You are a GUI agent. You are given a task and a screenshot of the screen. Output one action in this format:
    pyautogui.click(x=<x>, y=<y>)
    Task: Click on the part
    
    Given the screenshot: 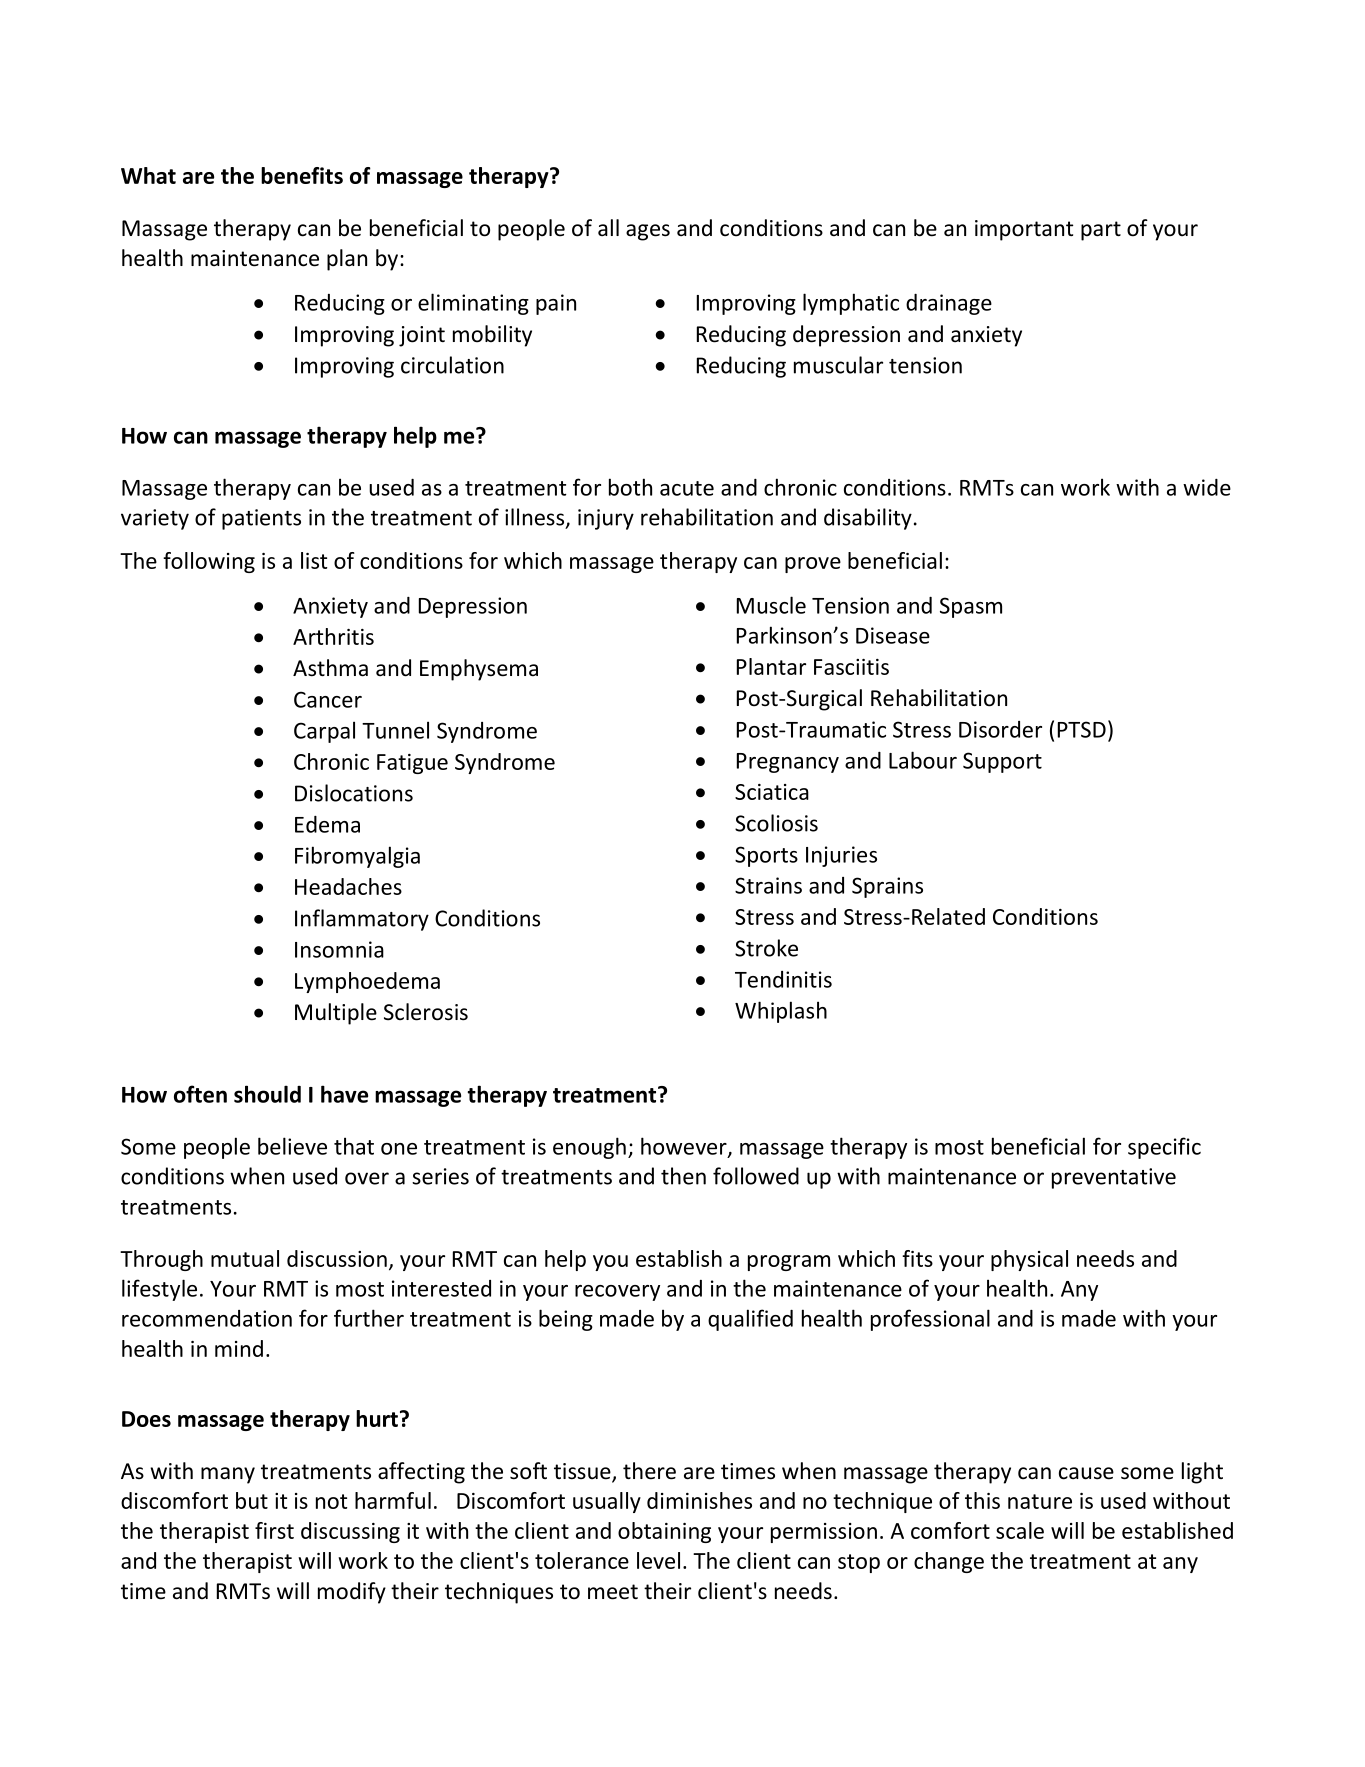 What is the action you would take?
    pyautogui.click(x=1101, y=231)
